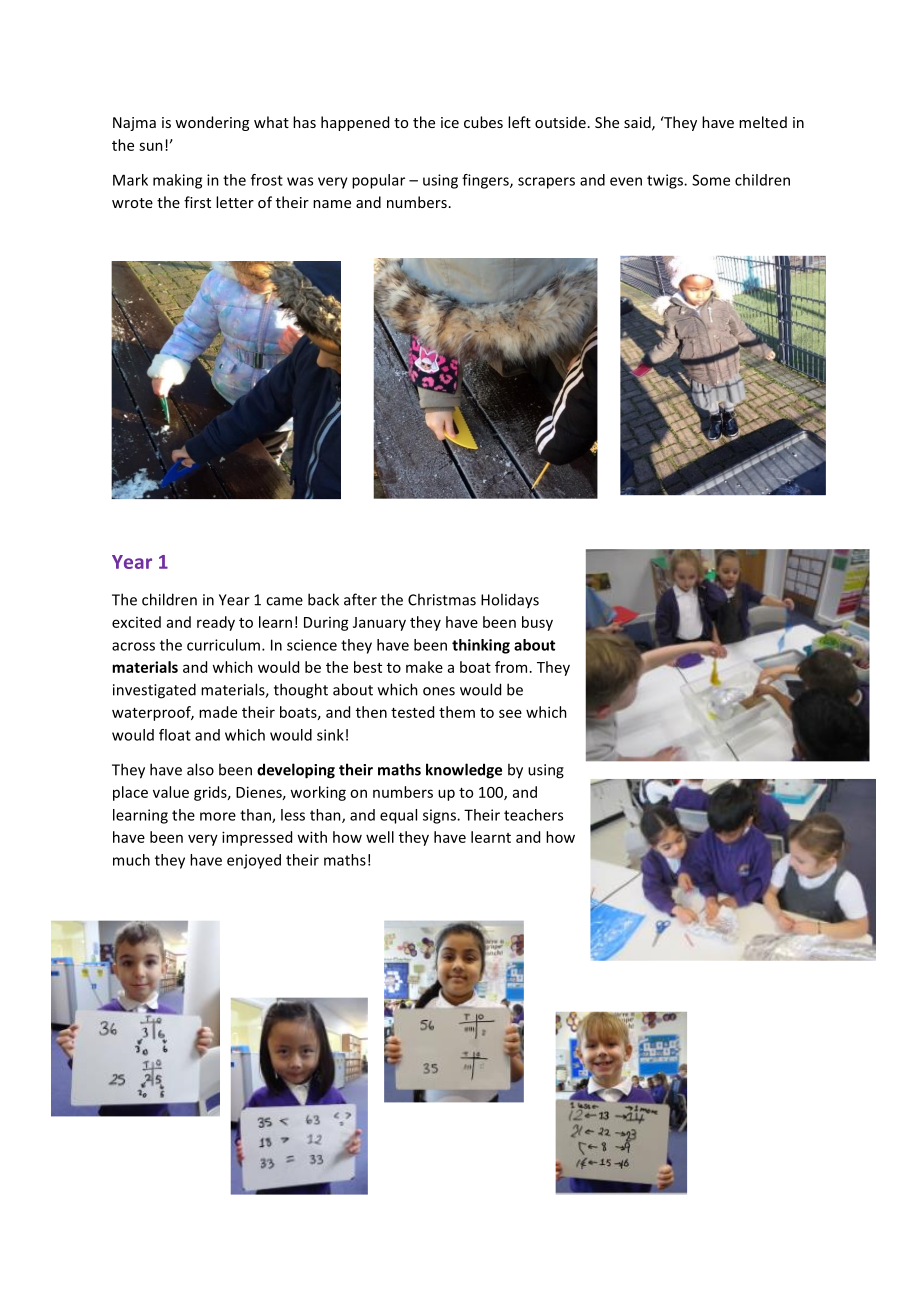 The image size is (924, 1308). Describe the element at coordinates (332, 204) in the screenshot. I see `name` at that location.
